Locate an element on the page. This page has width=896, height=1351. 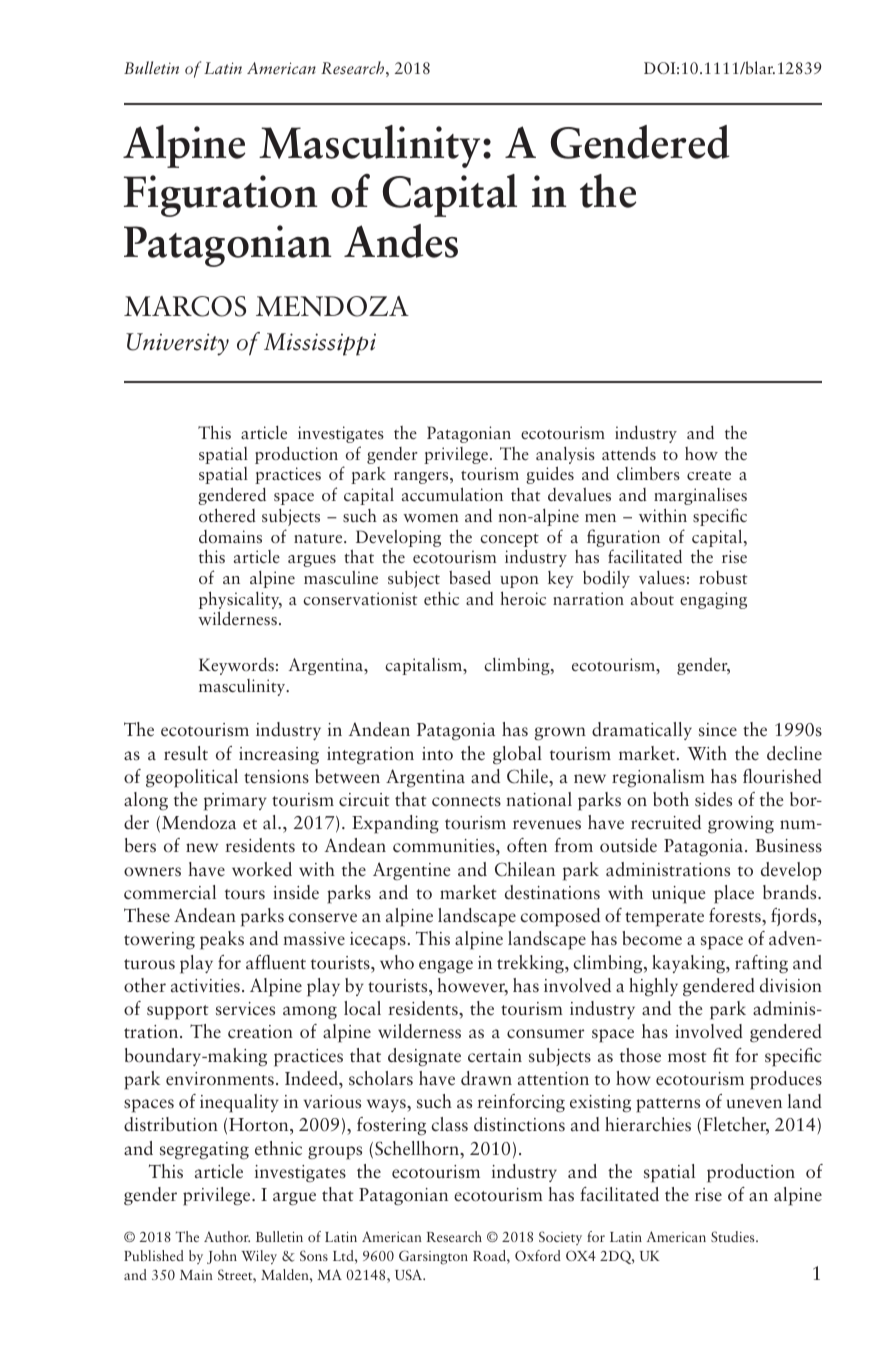
result is located at coordinates (186, 753).
